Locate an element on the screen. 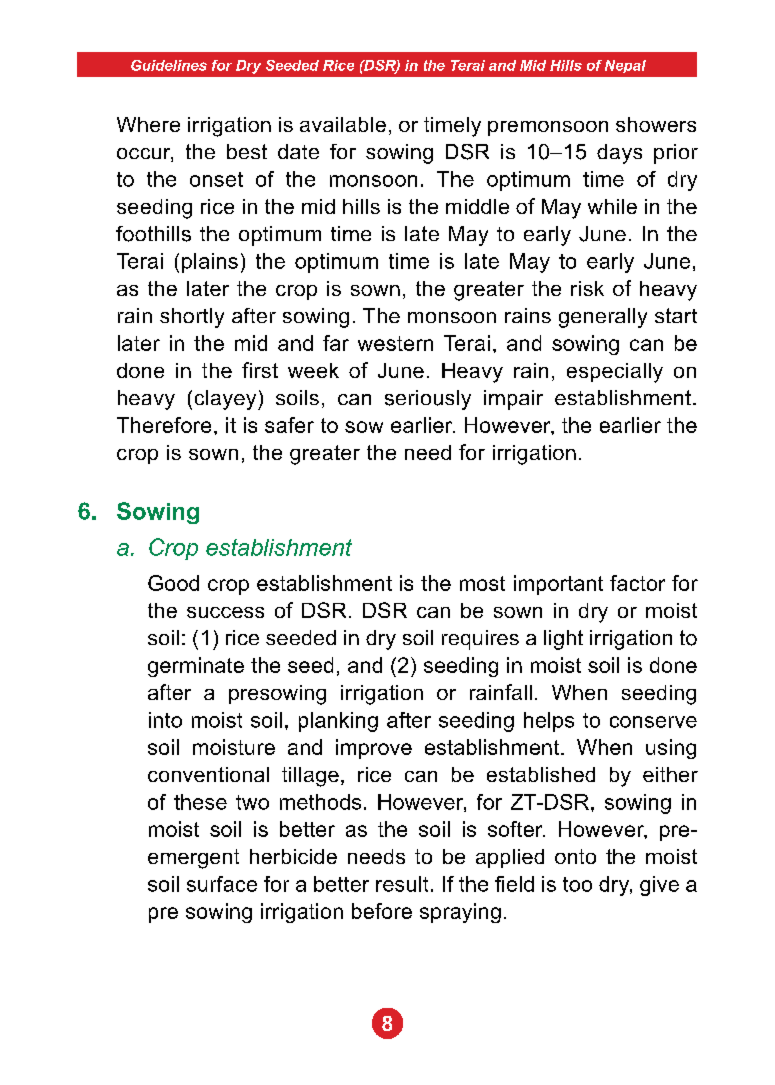  result is located at coordinates (402, 884).
